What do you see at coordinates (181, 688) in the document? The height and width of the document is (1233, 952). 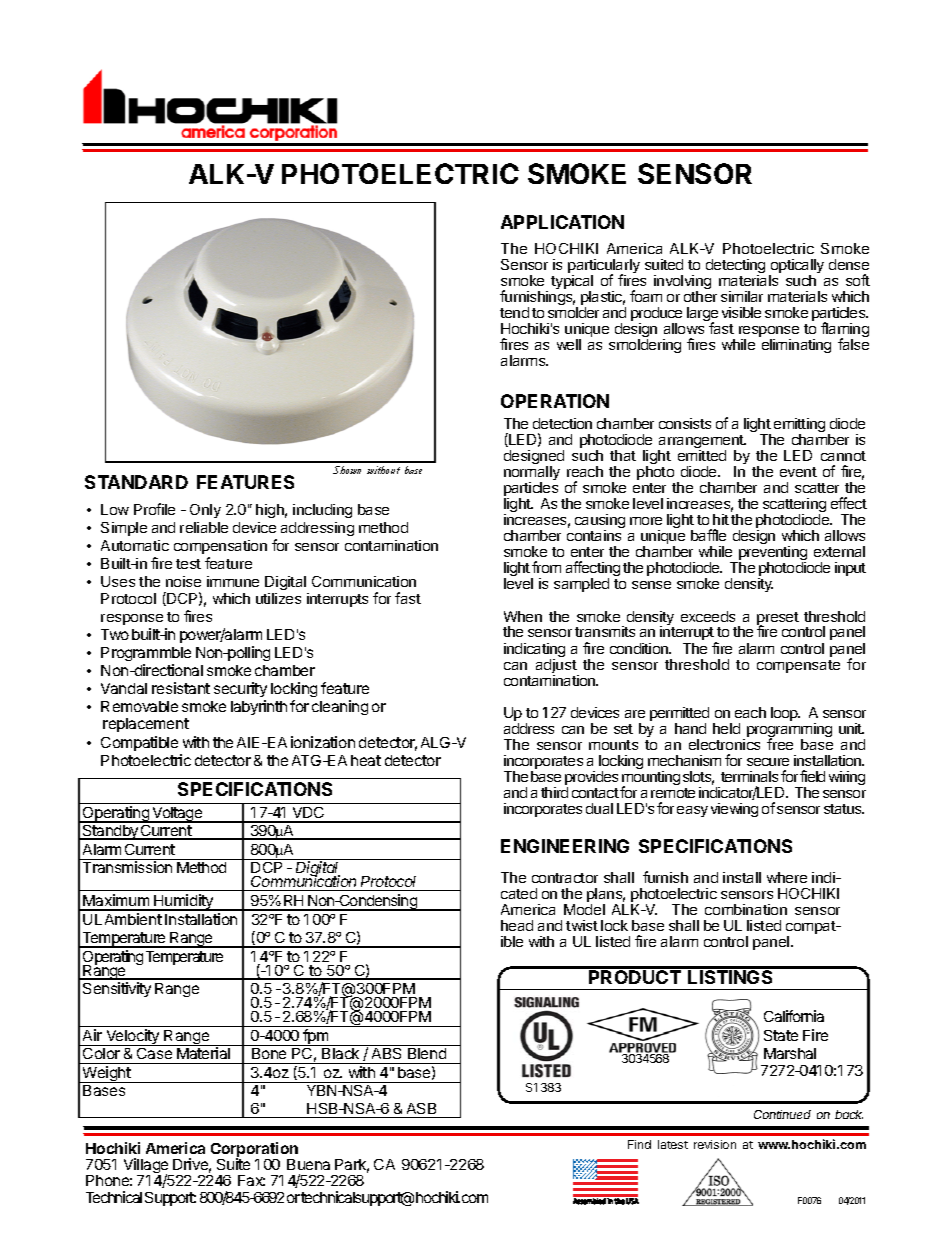 I see `resistant` at bounding box center [181, 688].
